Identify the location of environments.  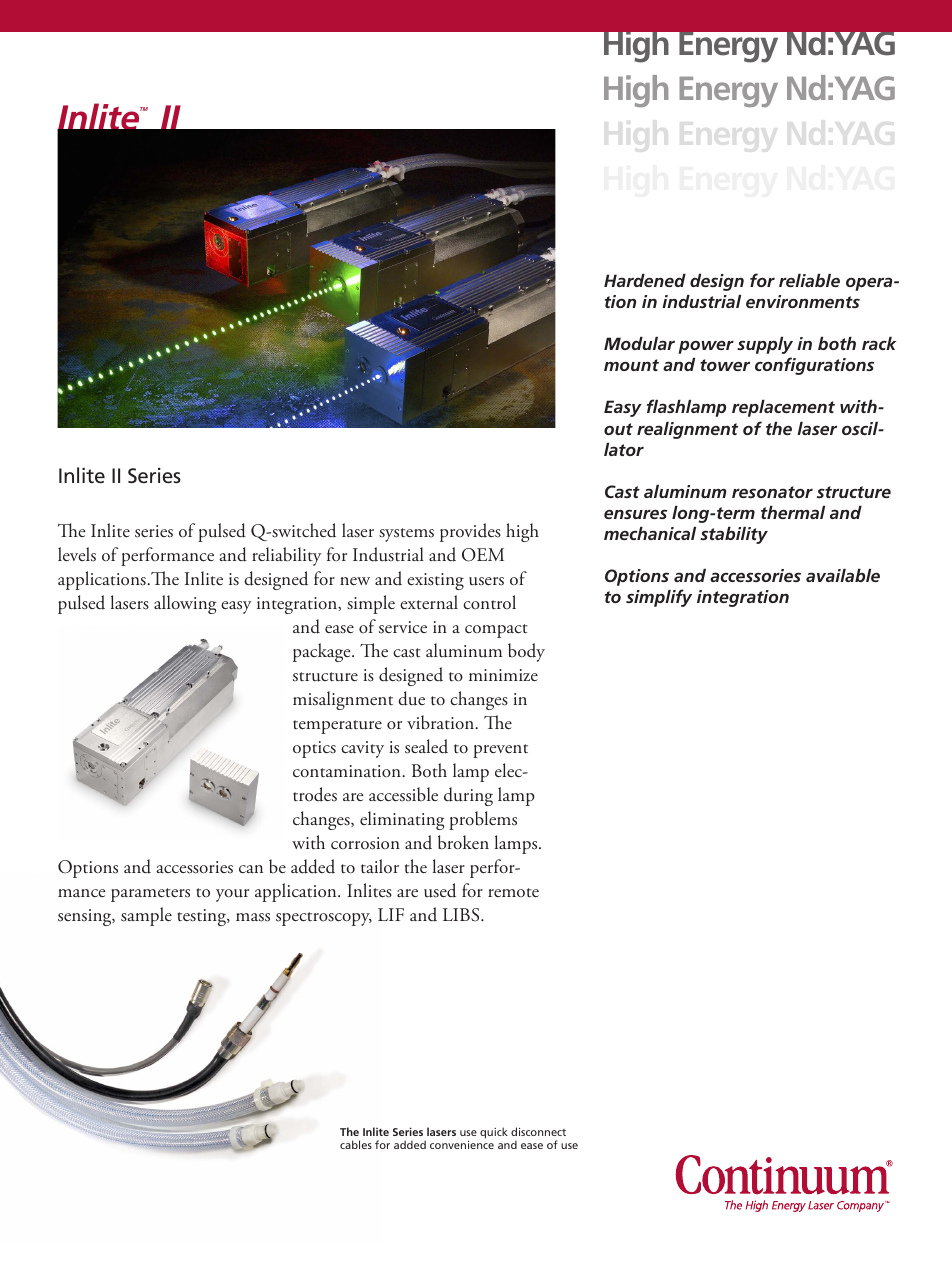
(803, 301).
